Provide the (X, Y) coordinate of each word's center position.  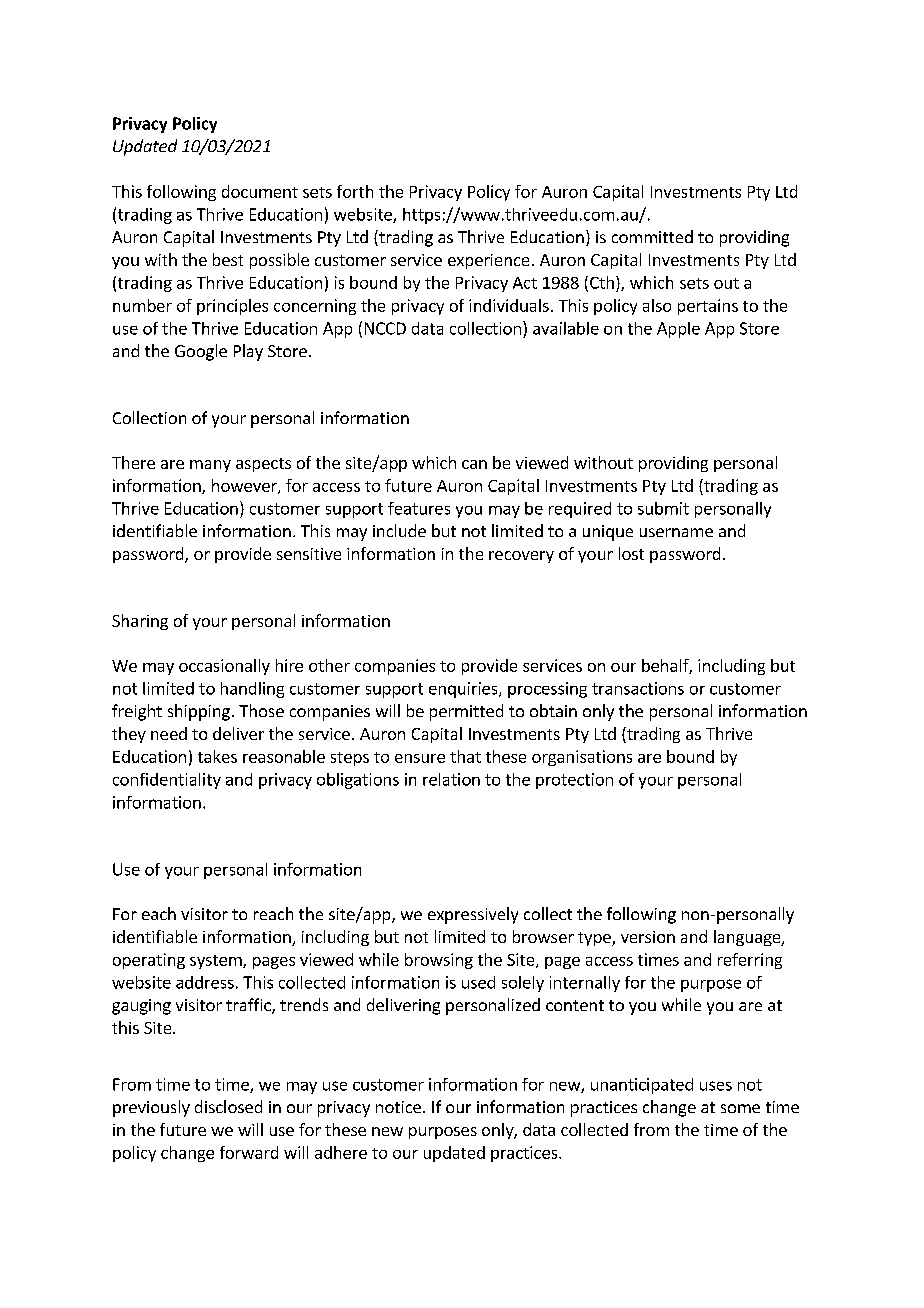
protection (574, 781)
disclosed (228, 1106)
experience (488, 261)
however (245, 486)
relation (451, 779)
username (676, 532)
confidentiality (167, 781)
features (419, 508)
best (228, 259)
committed (652, 236)
